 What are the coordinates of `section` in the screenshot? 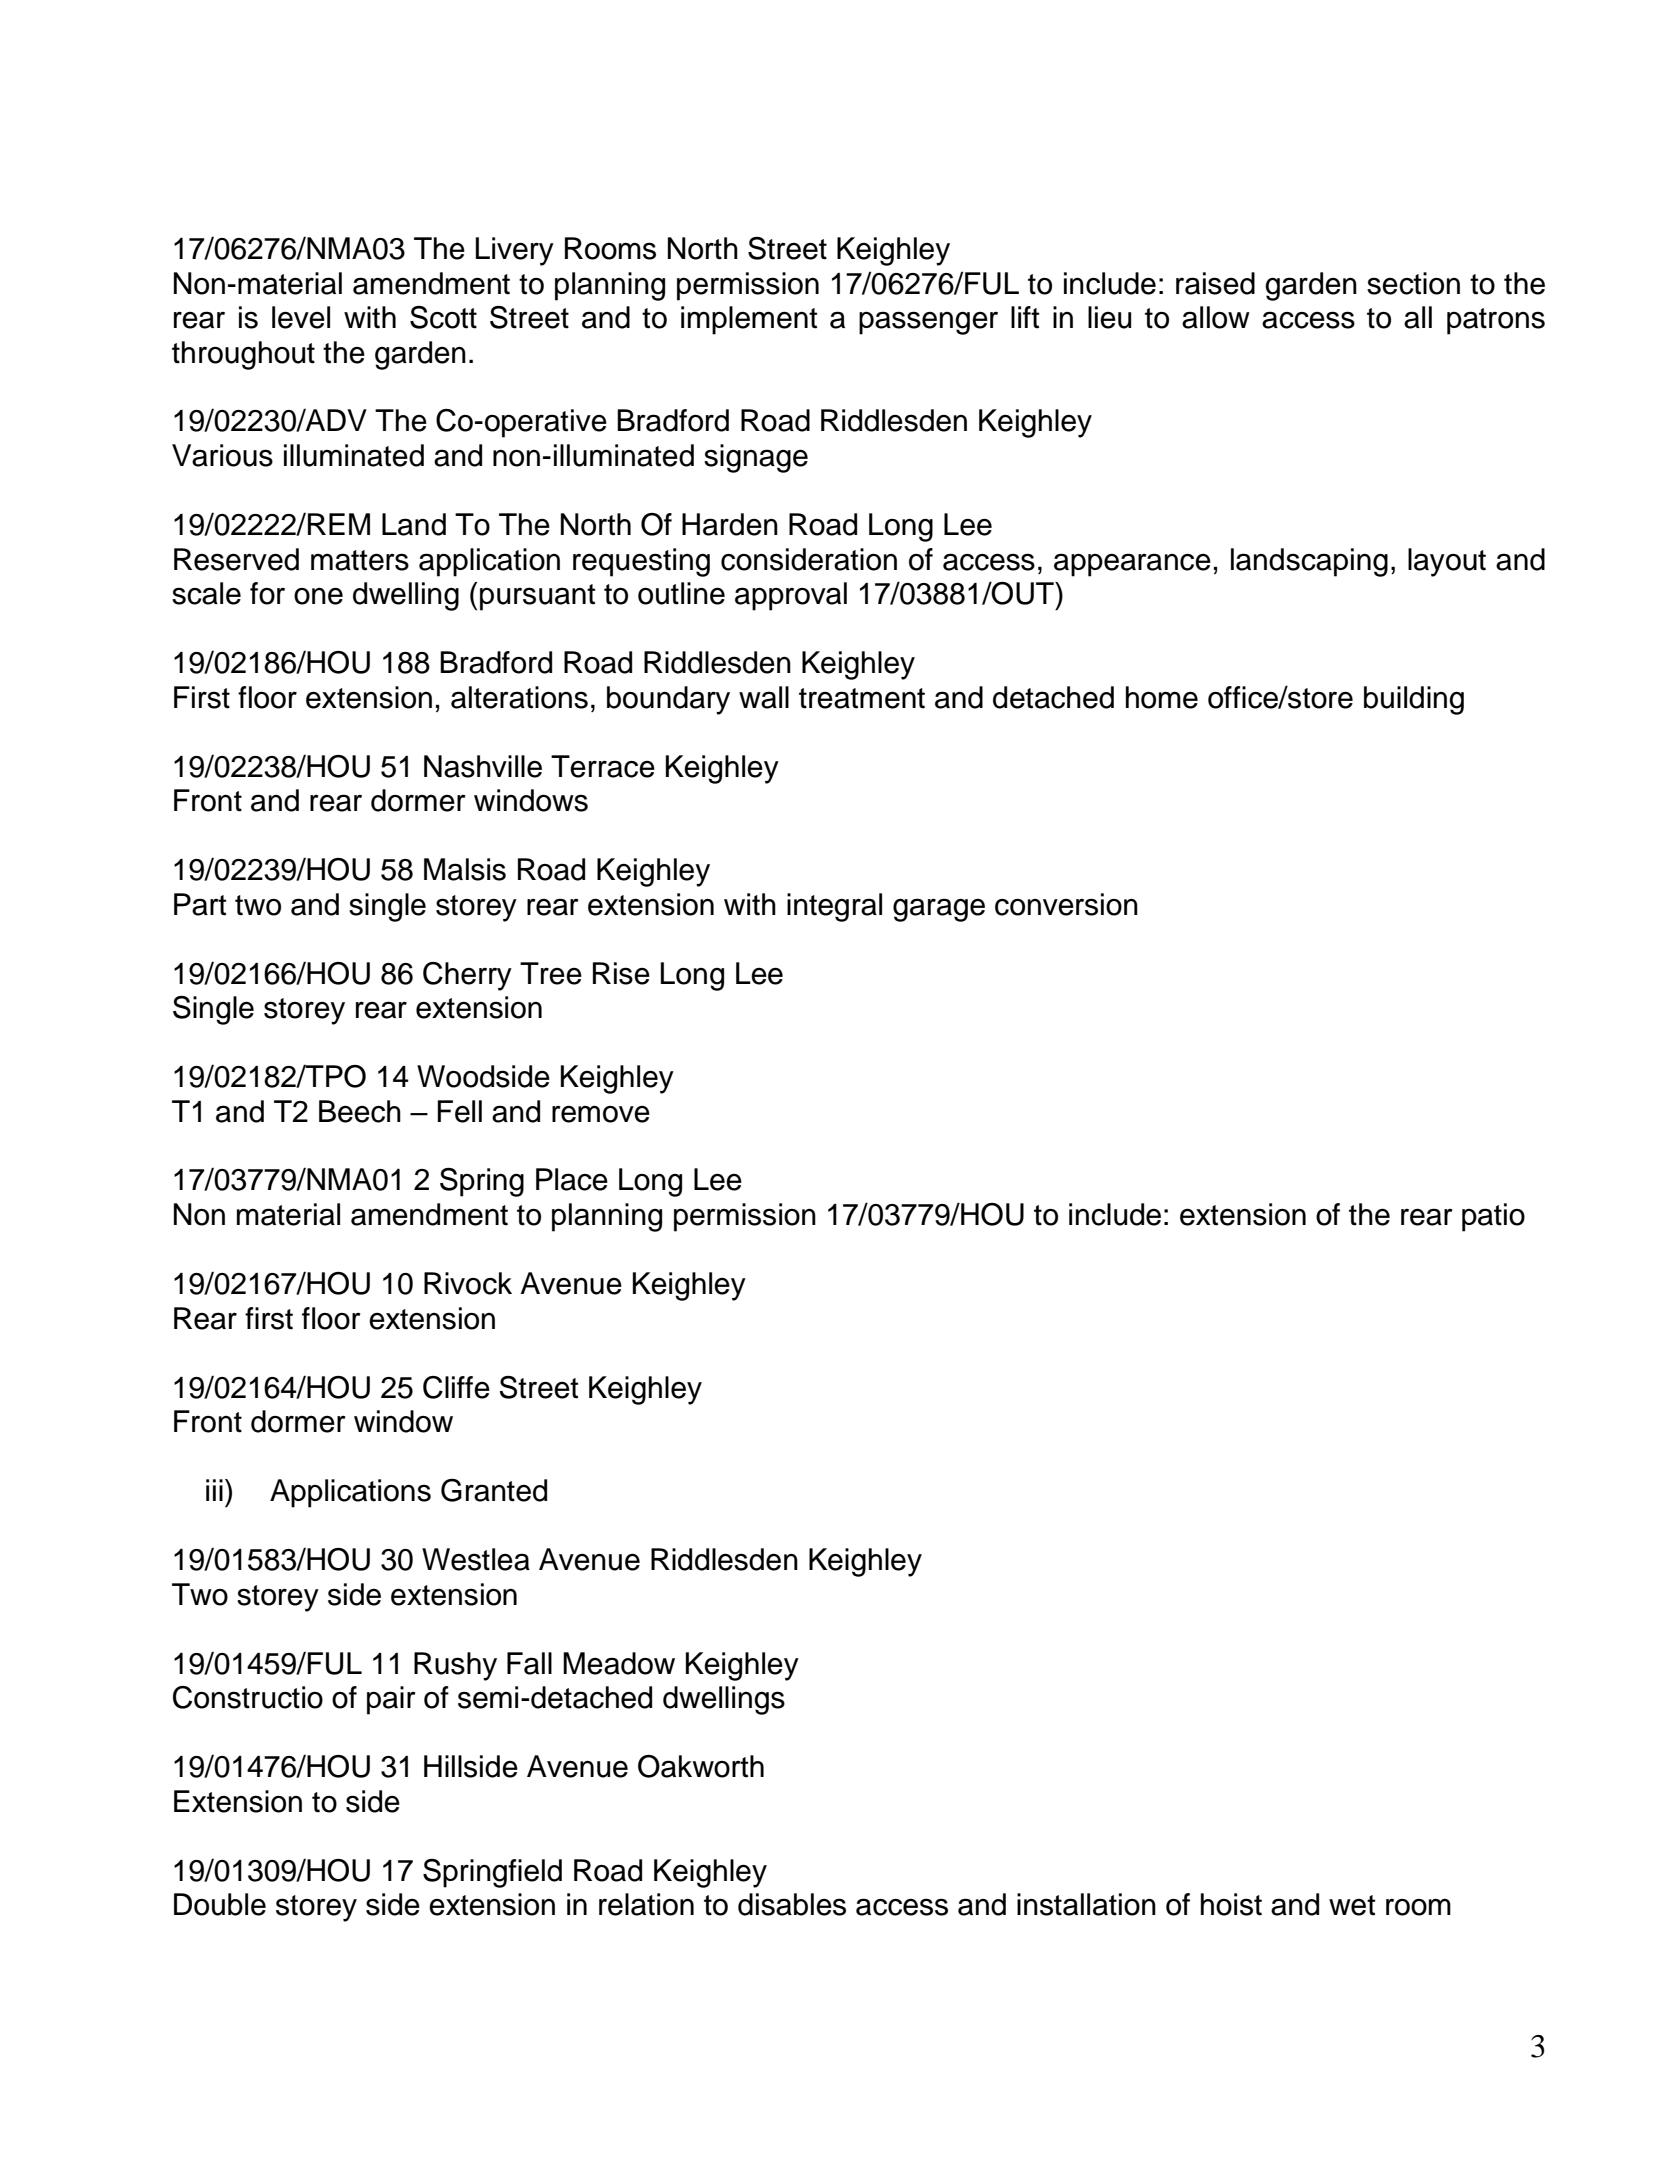 It's located at (1413, 283).
